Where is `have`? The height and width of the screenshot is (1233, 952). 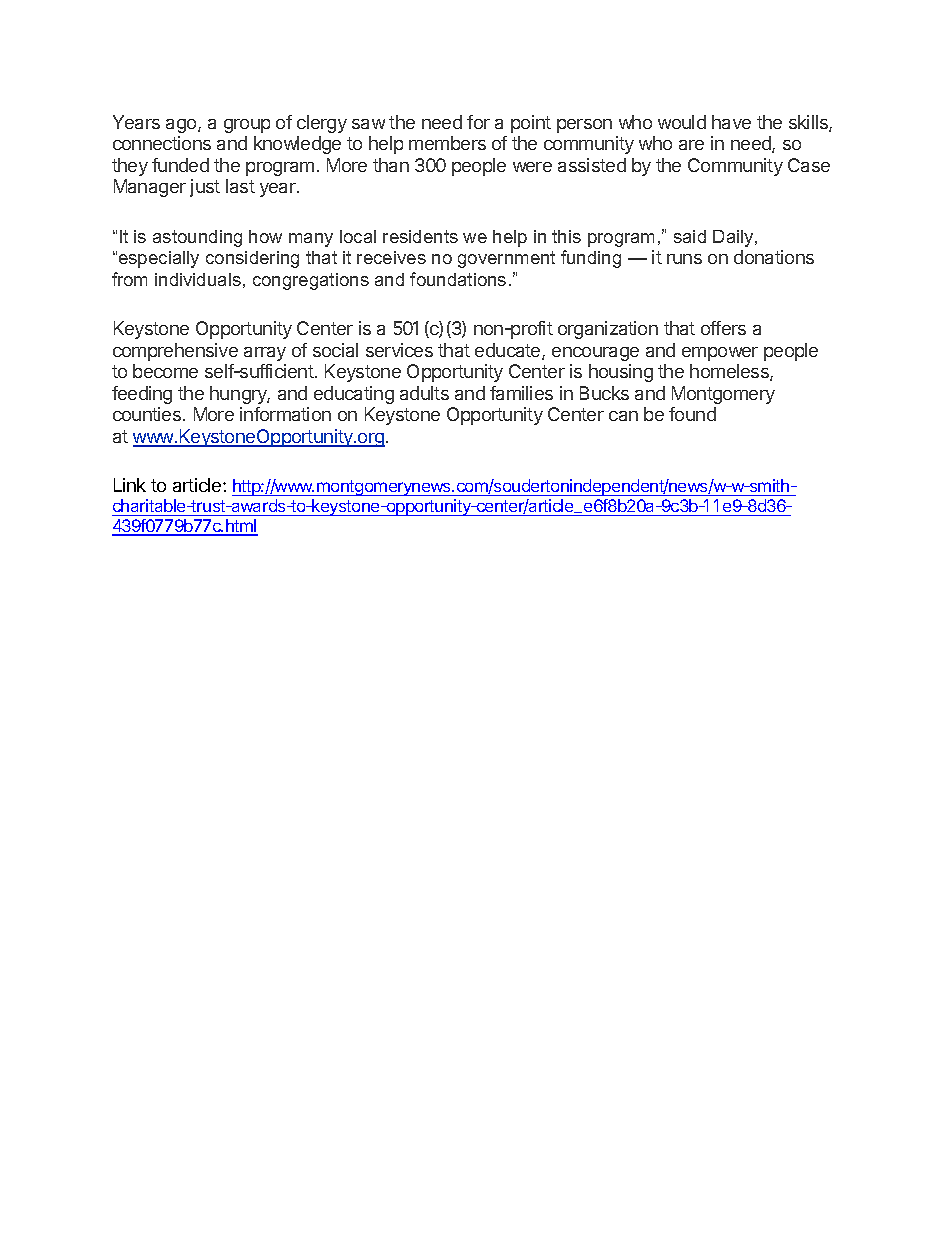
have is located at coordinates (731, 122).
